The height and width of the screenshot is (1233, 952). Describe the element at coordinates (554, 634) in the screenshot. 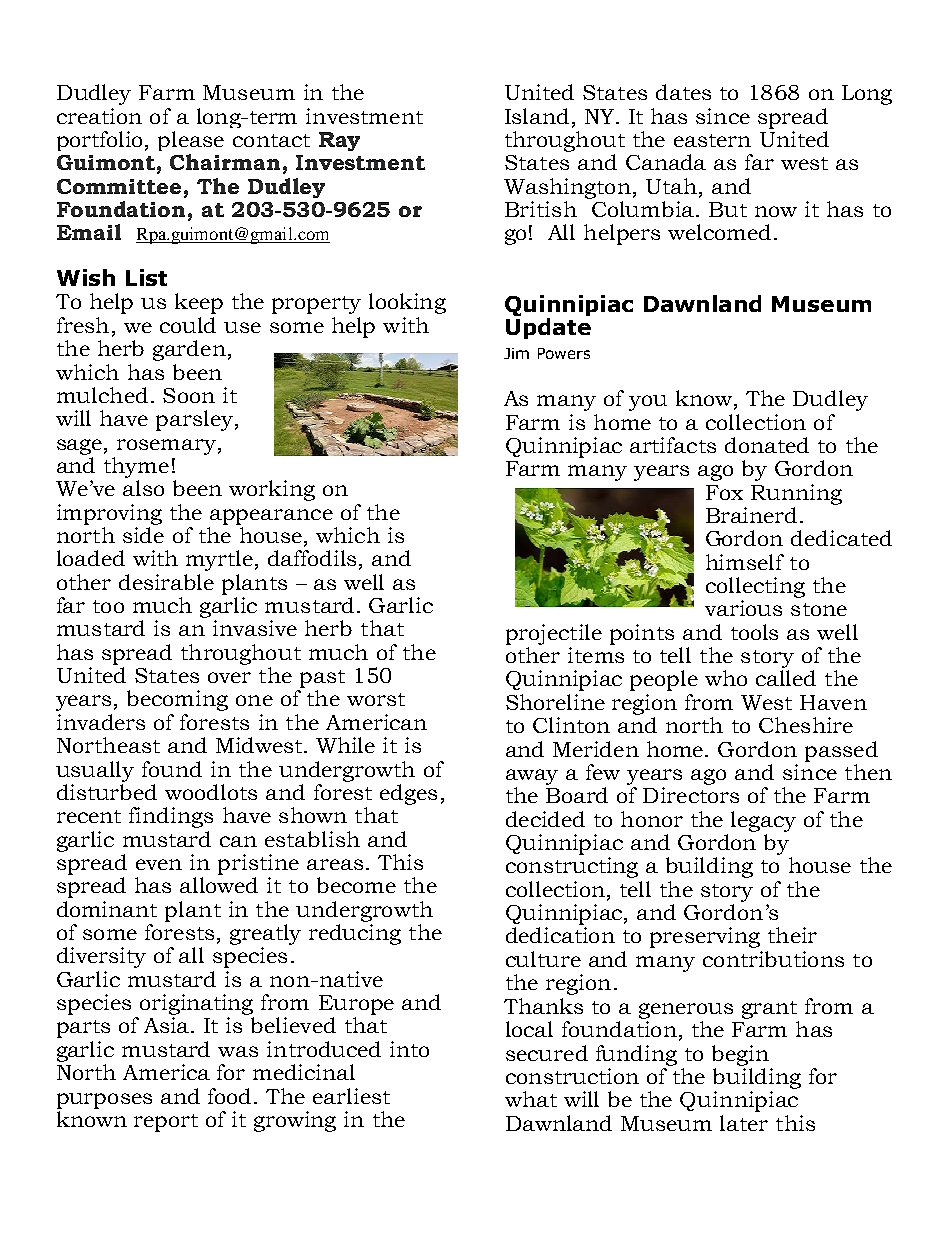

I see `projectile` at that location.
